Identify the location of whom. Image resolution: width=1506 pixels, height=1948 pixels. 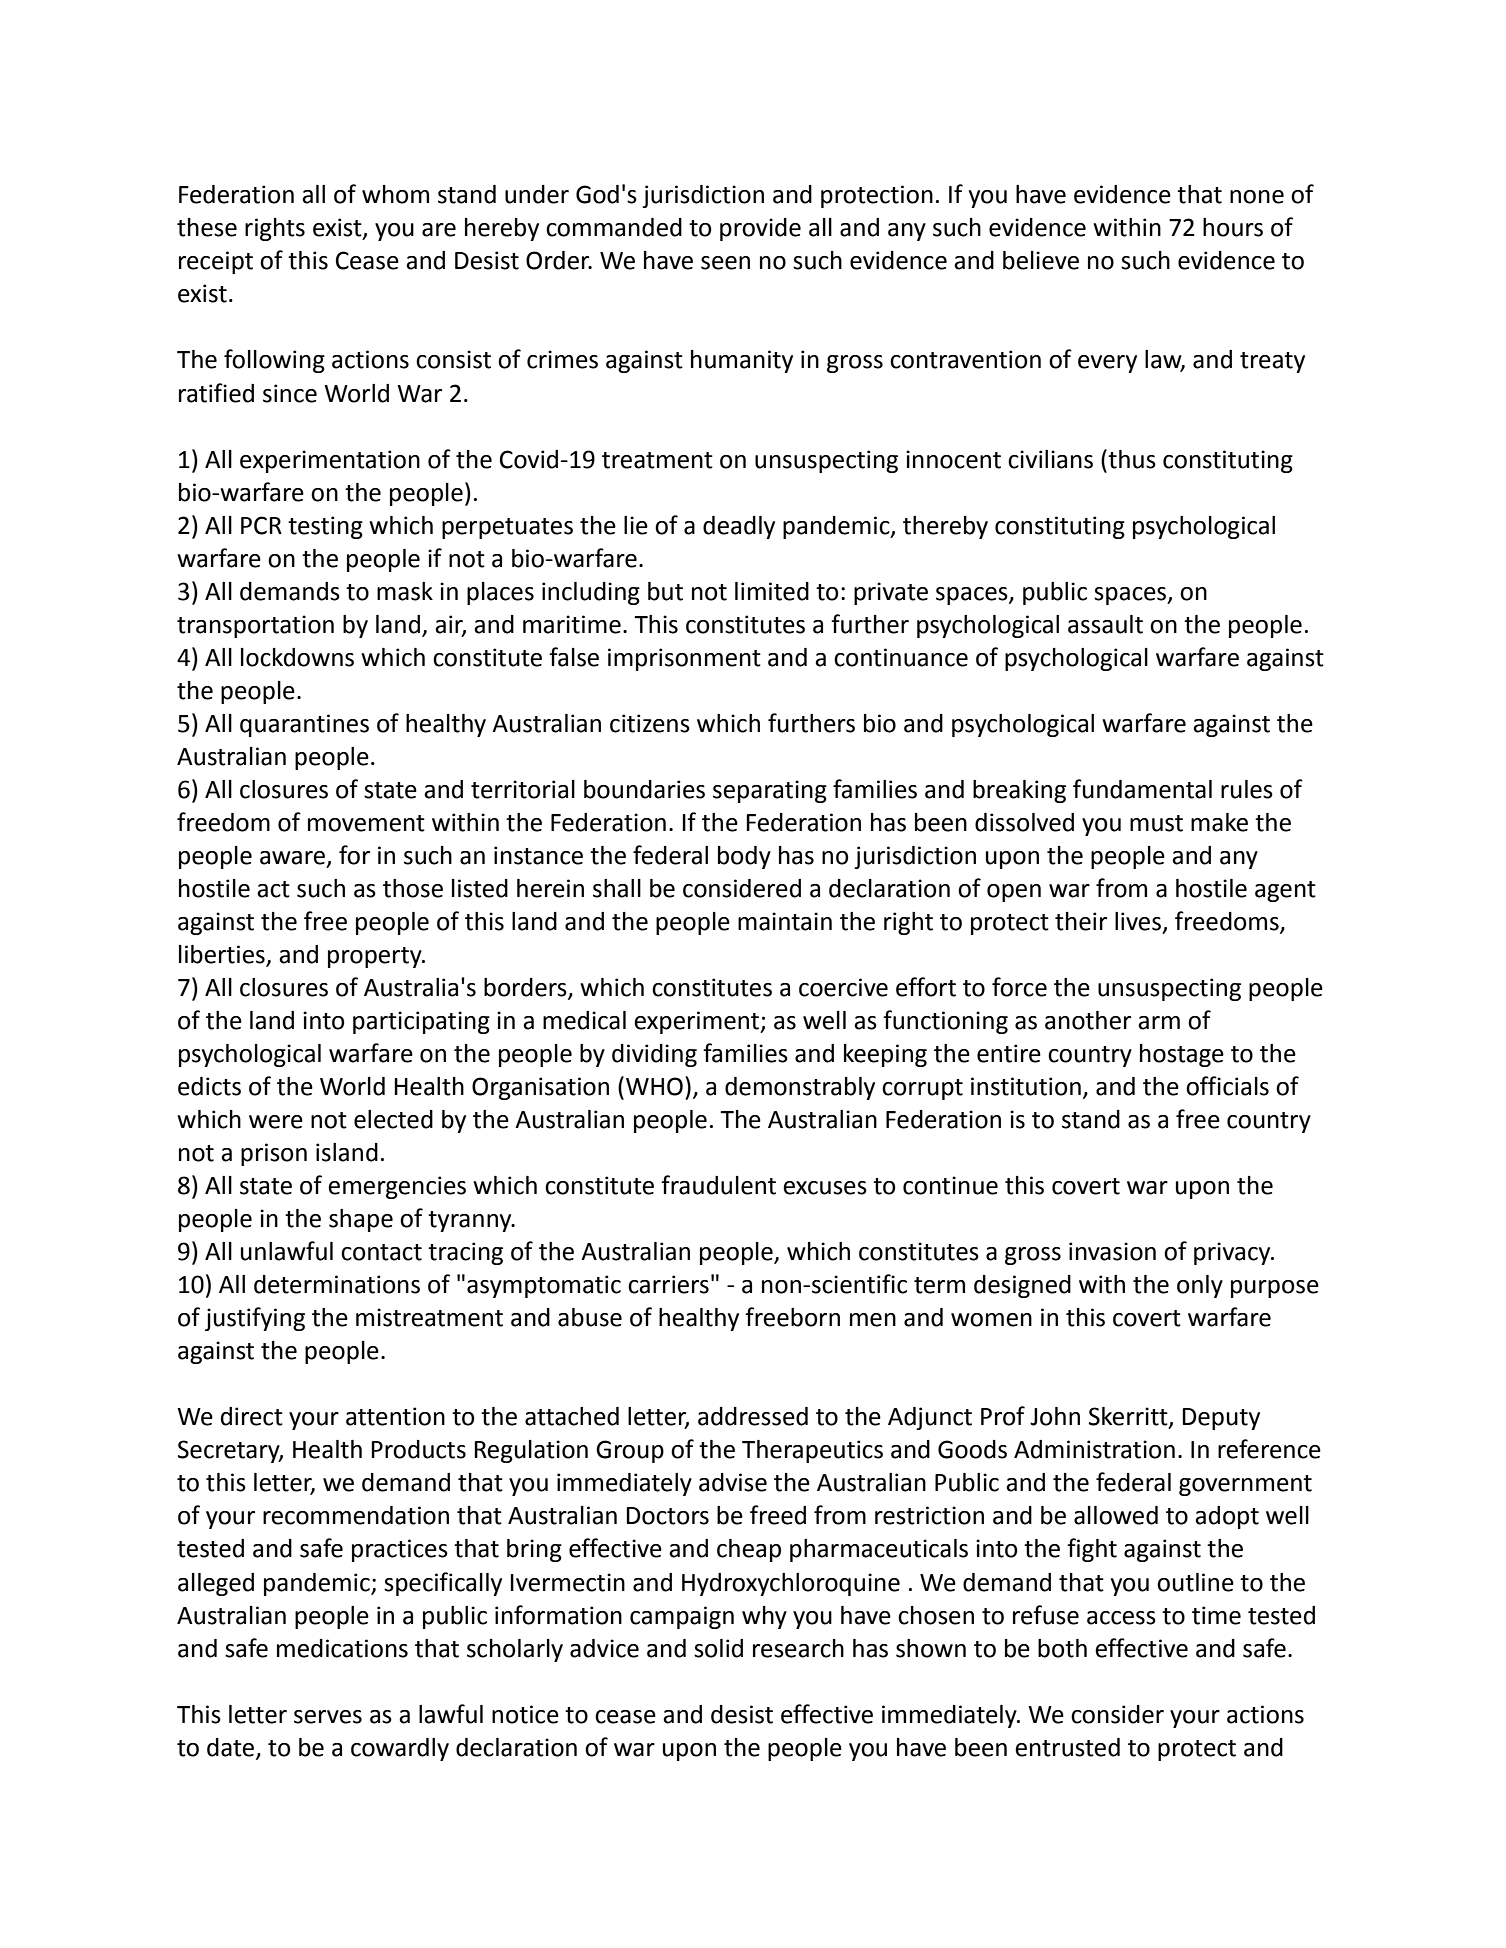
(395, 194).
